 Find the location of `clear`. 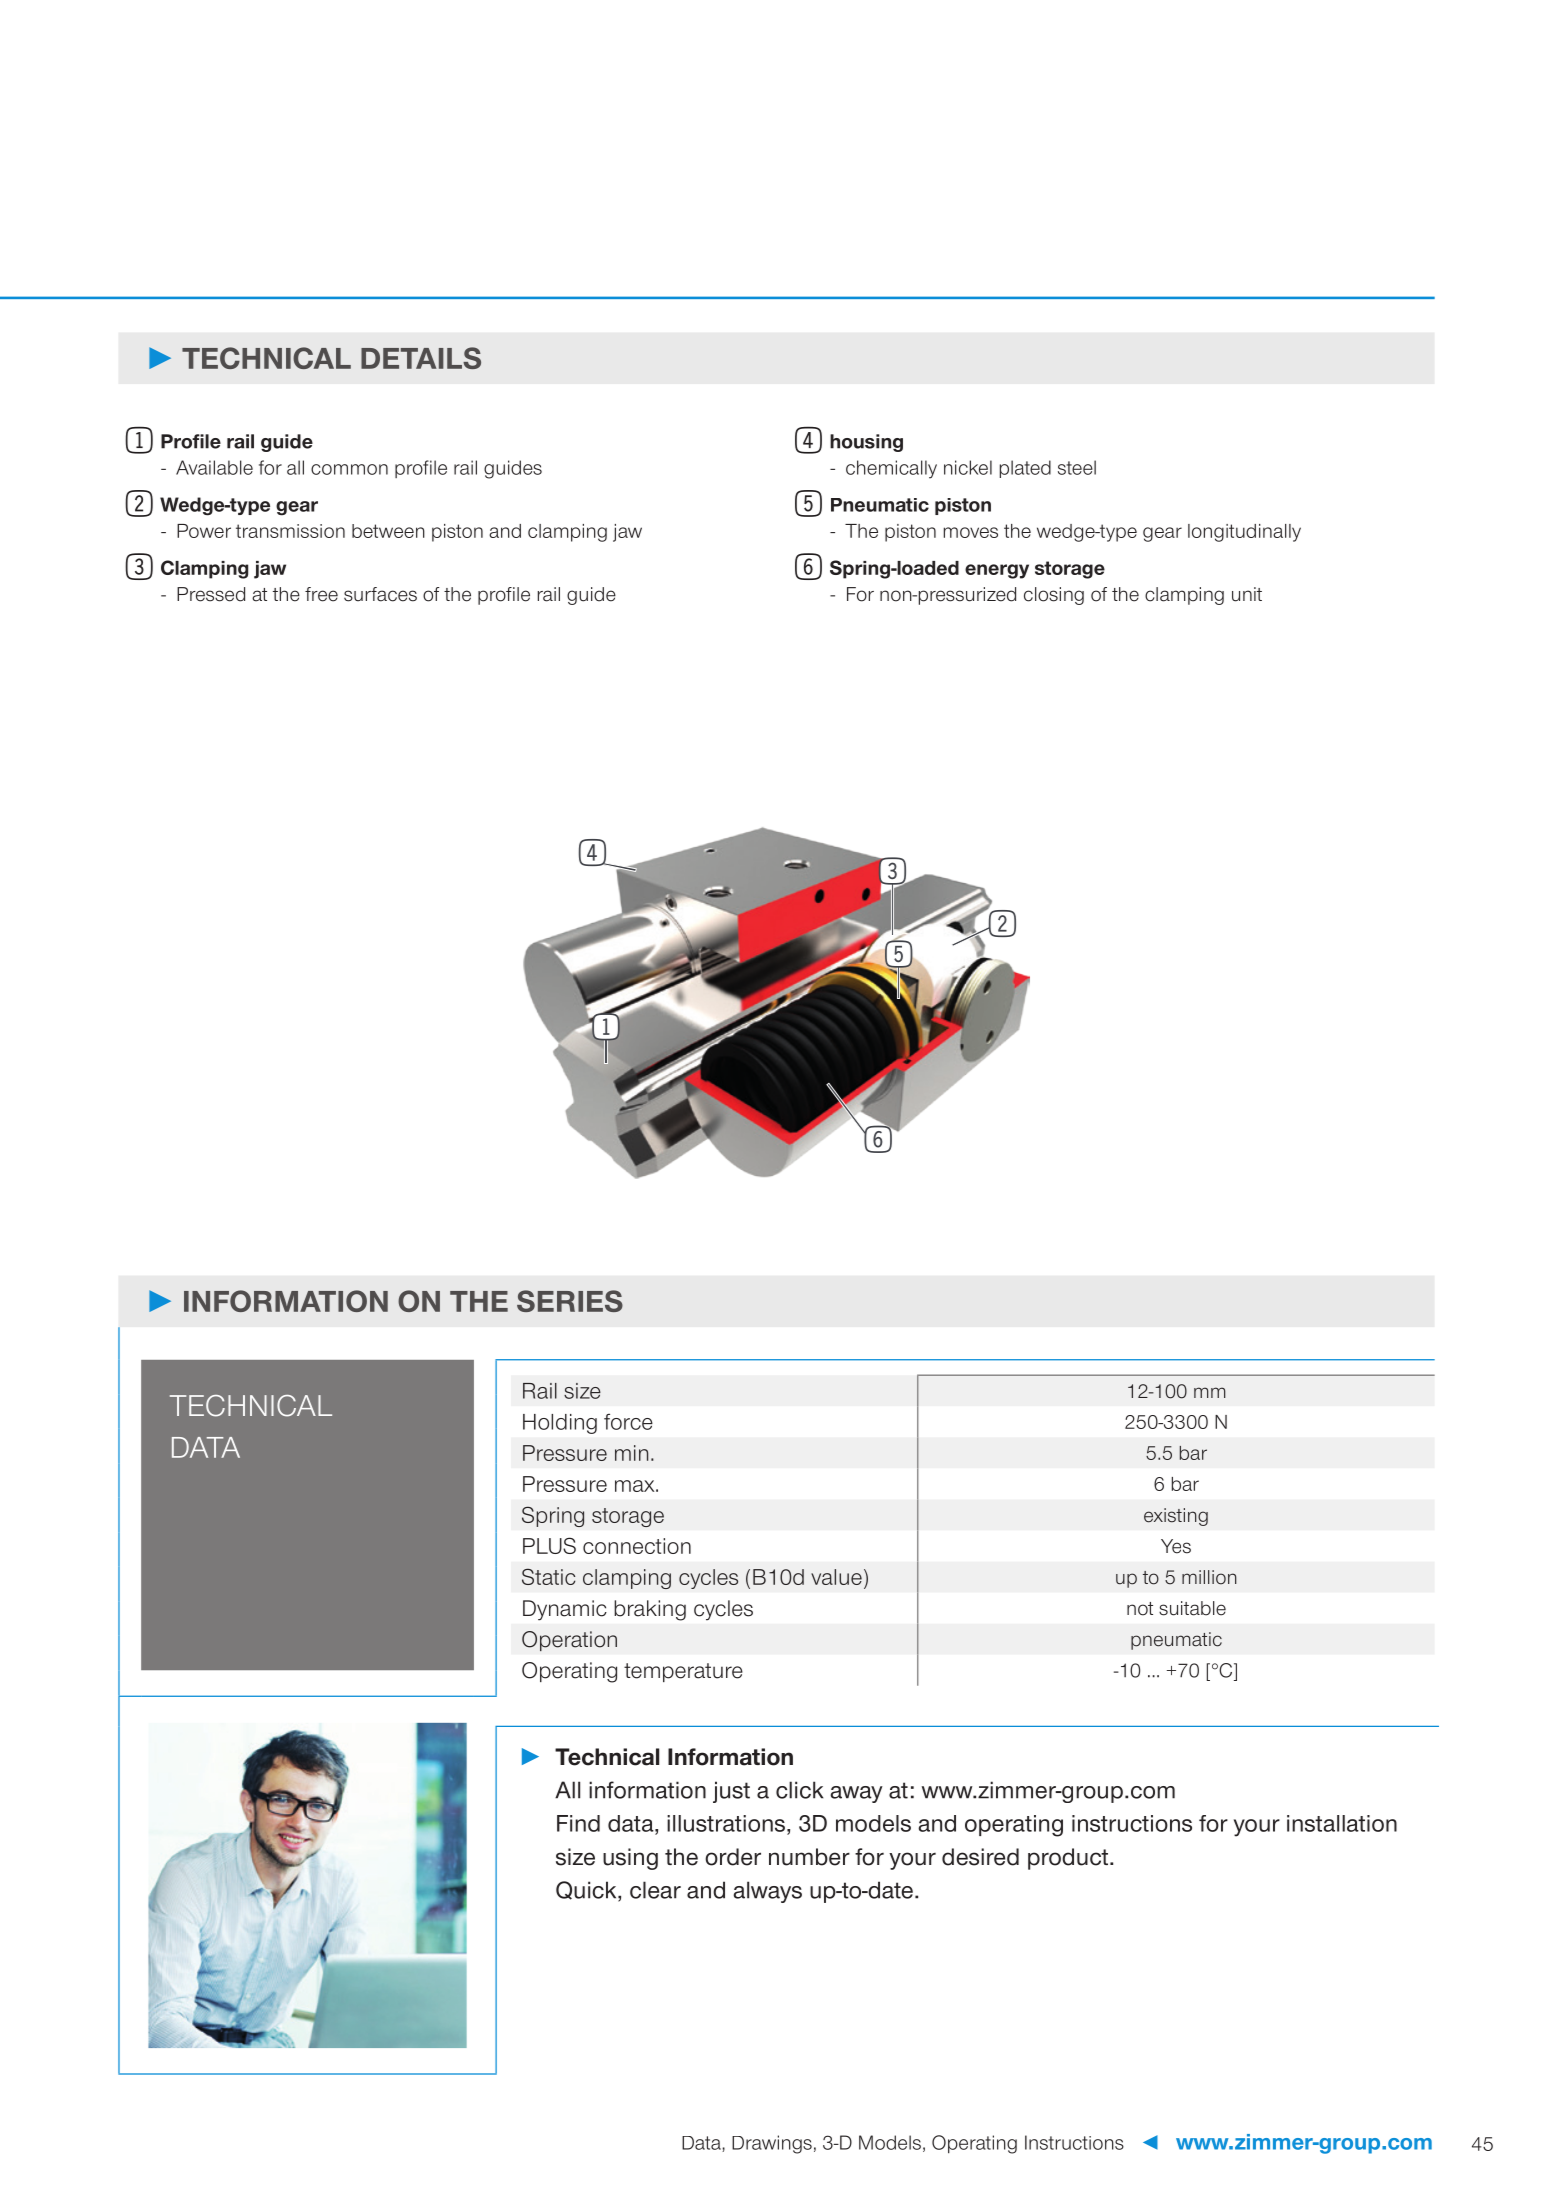

clear is located at coordinates (655, 1890).
